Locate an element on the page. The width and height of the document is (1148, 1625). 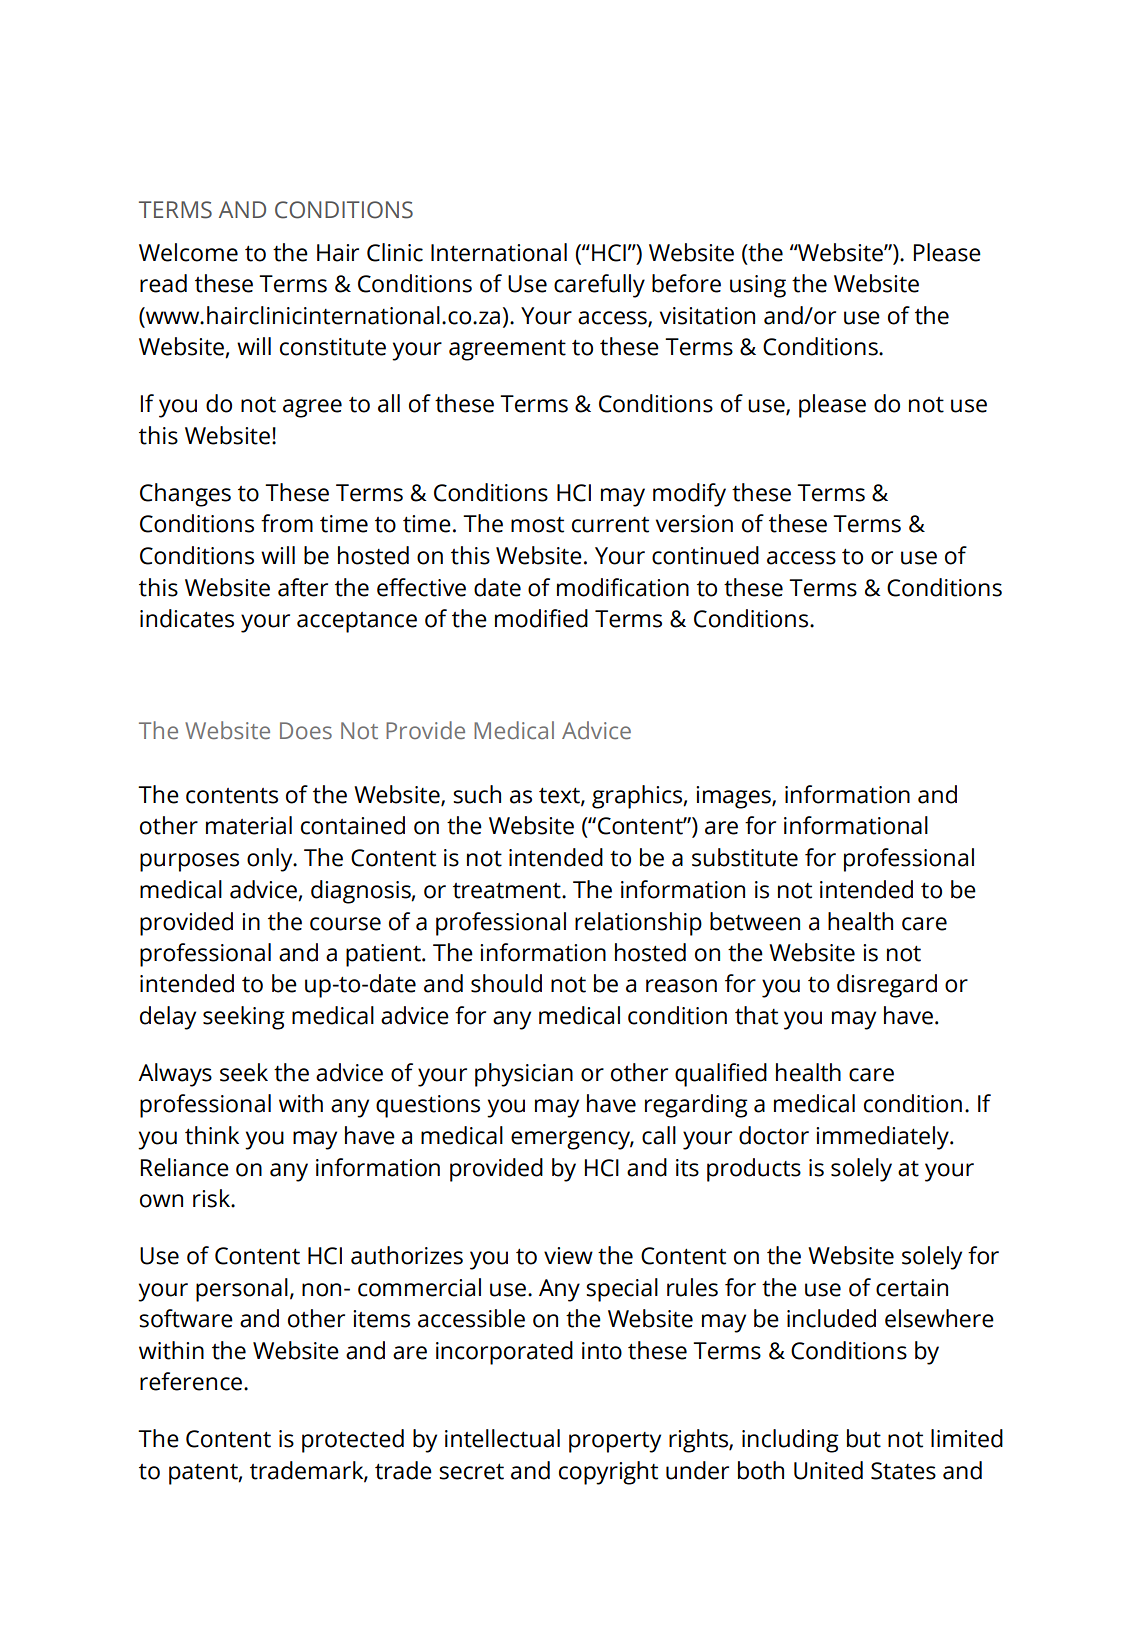
continued is located at coordinates (705, 555).
